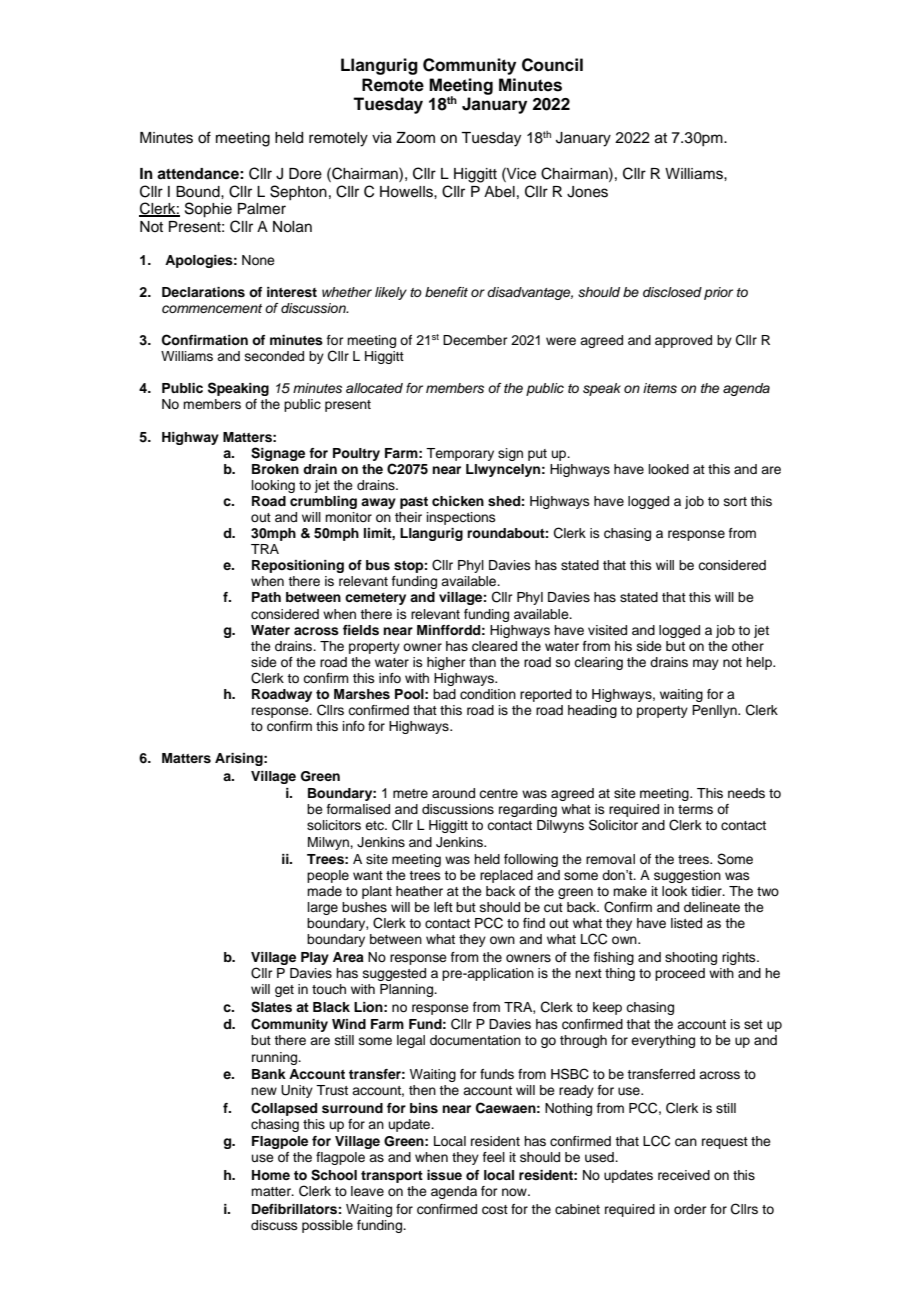  Describe the element at coordinates (735, 501) in the screenshot. I see `sort` at that location.
